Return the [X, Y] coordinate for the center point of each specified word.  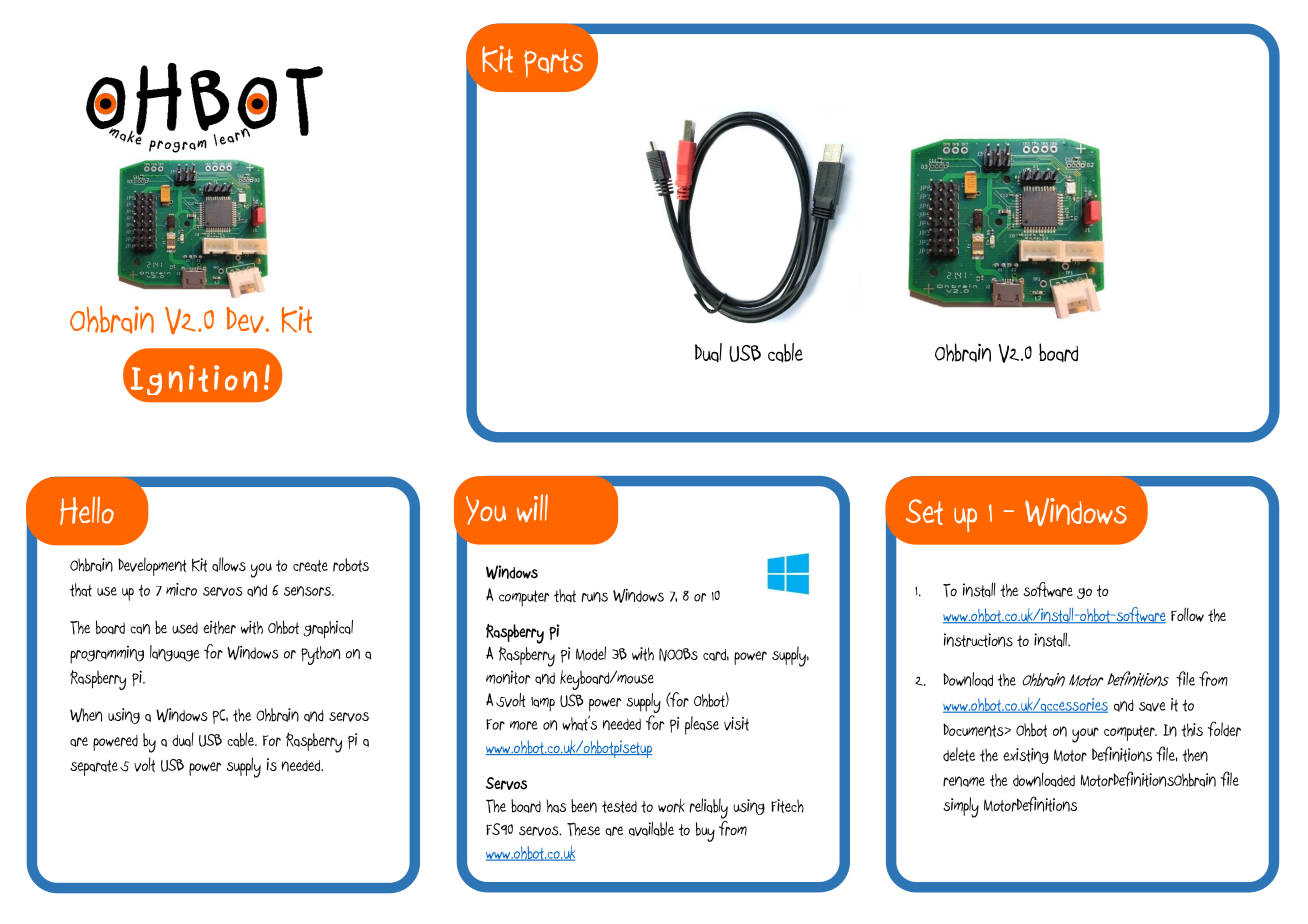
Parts [553, 63]
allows [229, 564]
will [532, 508]
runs [595, 597]
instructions [978, 640]
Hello [87, 511]
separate [94, 768]
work [671, 805]
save [1152, 707]
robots [351, 565]
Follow [1187, 614]
